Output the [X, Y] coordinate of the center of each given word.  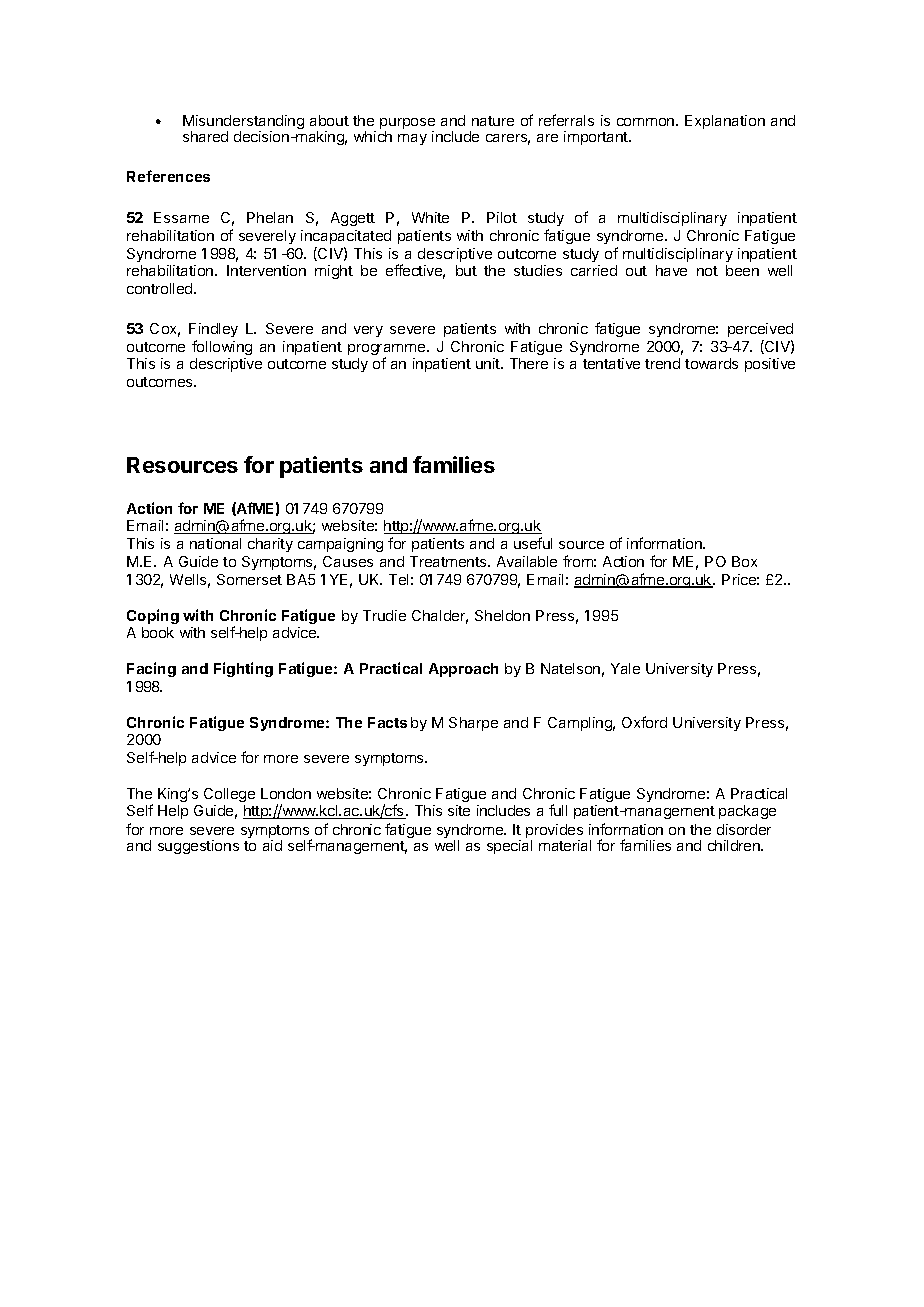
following [222, 347]
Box [744, 561]
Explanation [725, 122]
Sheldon [502, 615]
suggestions [198, 847]
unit [489, 363]
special [509, 847]
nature [493, 121]
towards [711, 363]
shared [205, 136]
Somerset [249, 579]
